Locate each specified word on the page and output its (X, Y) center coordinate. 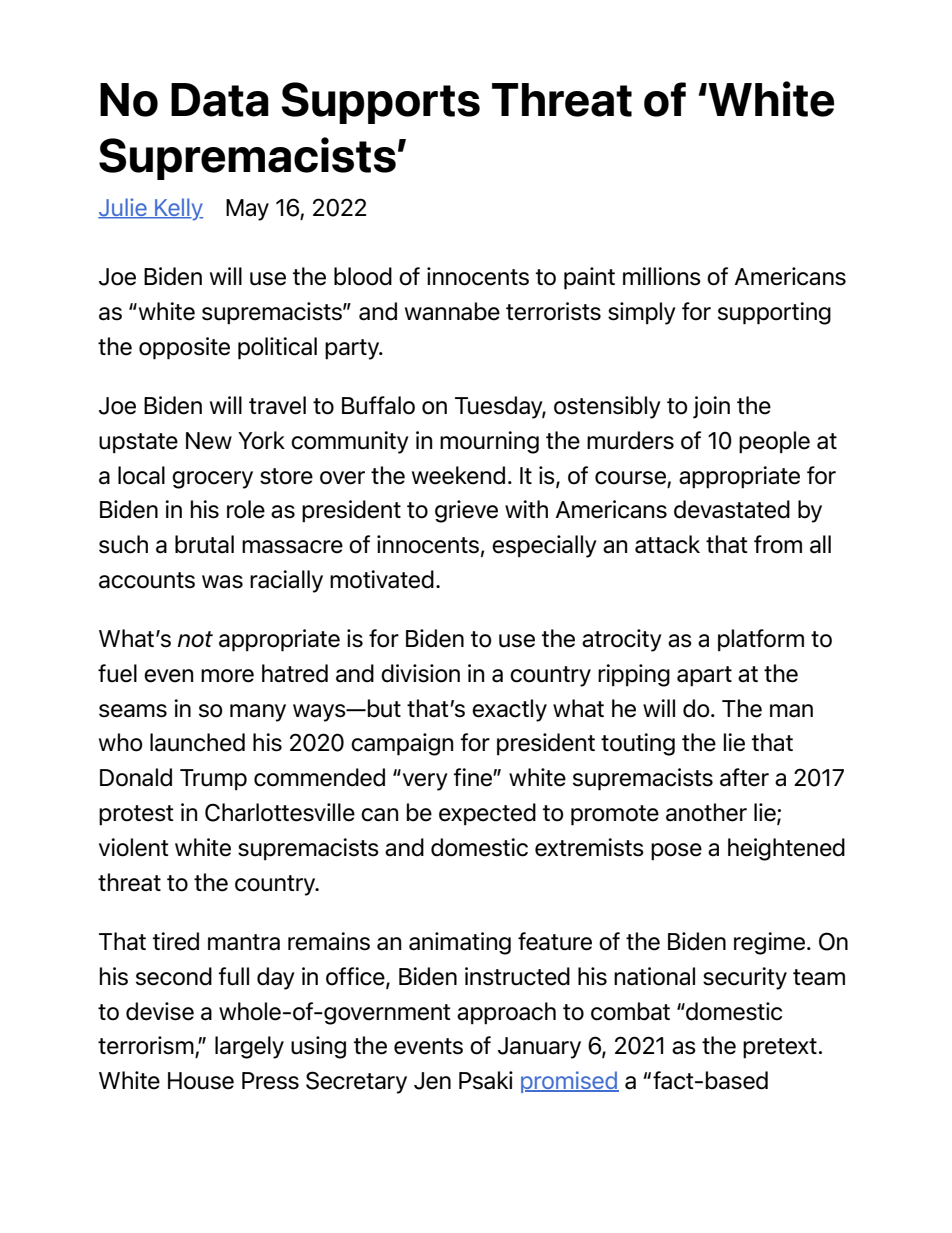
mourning (489, 442)
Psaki (486, 1080)
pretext (780, 1048)
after (744, 777)
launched (197, 742)
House (201, 1081)
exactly (509, 710)
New (209, 441)
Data (220, 100)
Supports (380, 103)
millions (662, 276)
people (774, 442)
